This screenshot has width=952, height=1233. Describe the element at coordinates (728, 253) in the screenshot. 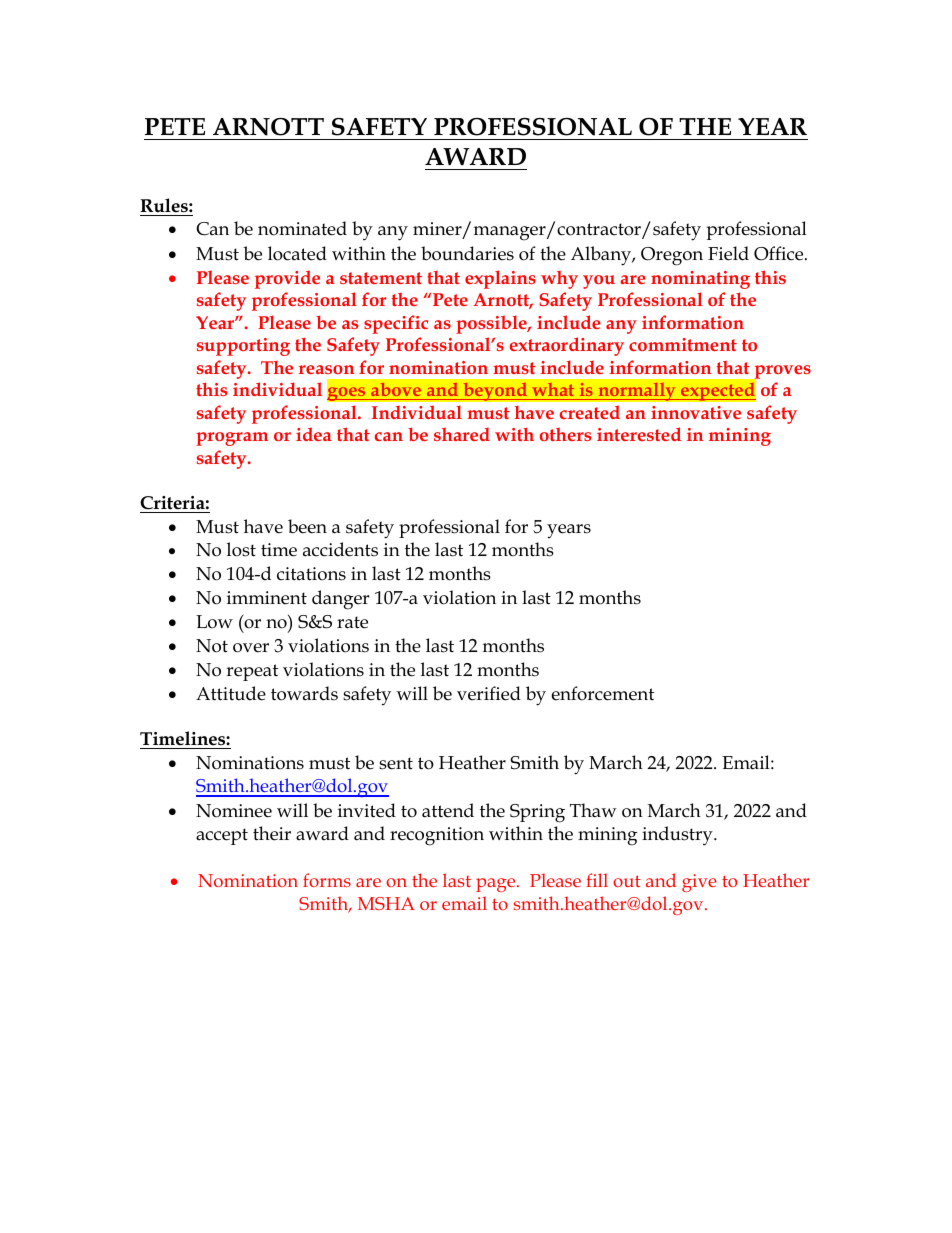

I see `Field` at that location.
